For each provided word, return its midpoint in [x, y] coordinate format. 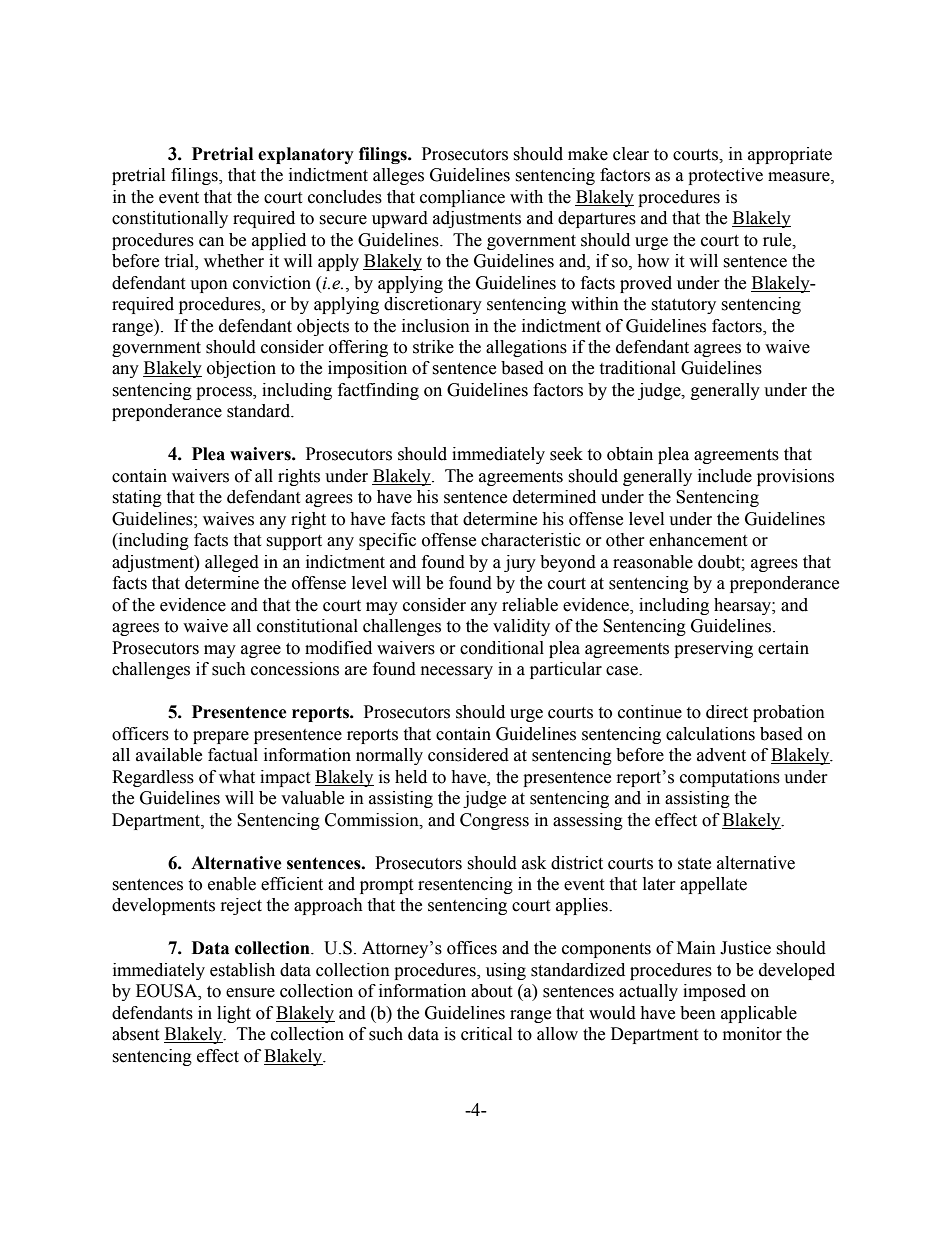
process [225, 393]
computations [730, 778]
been [698, 1013]
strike [433, 347]
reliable [530, 605]
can [211, 242]
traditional [637, 368]
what [237, 777]
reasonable [653, 562]
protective [725, 176]
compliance [462, 198]
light [234, 1014]
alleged [232, 563]
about [491, 991]
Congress [494, 821]
